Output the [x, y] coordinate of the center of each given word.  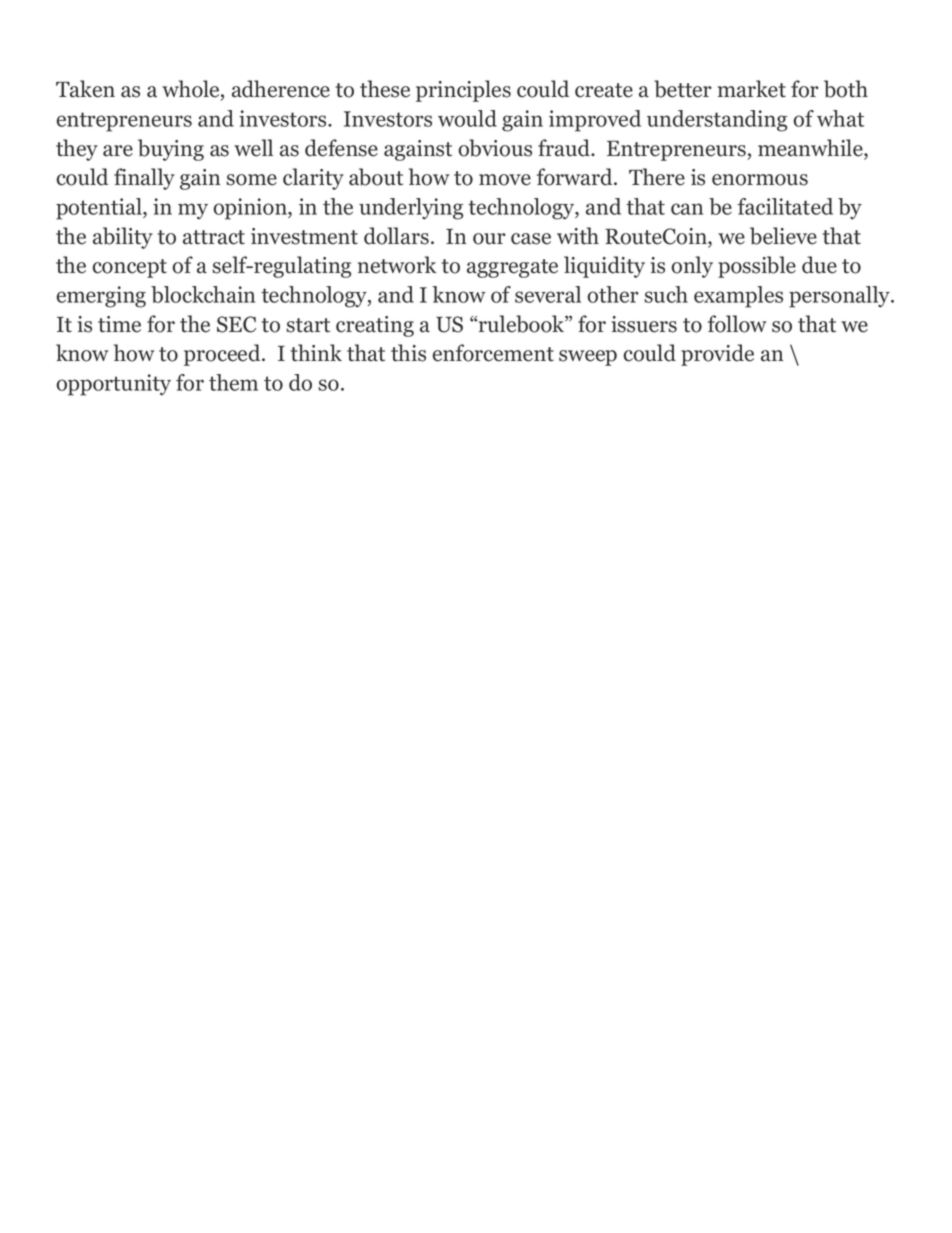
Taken [85, 89]
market [752, 89]
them [233, 382]
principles [463, 91]
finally [144, 179]
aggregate [512, 268]
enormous [760, 180]
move [505, 180]
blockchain [203, 294]
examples [738, 297]
